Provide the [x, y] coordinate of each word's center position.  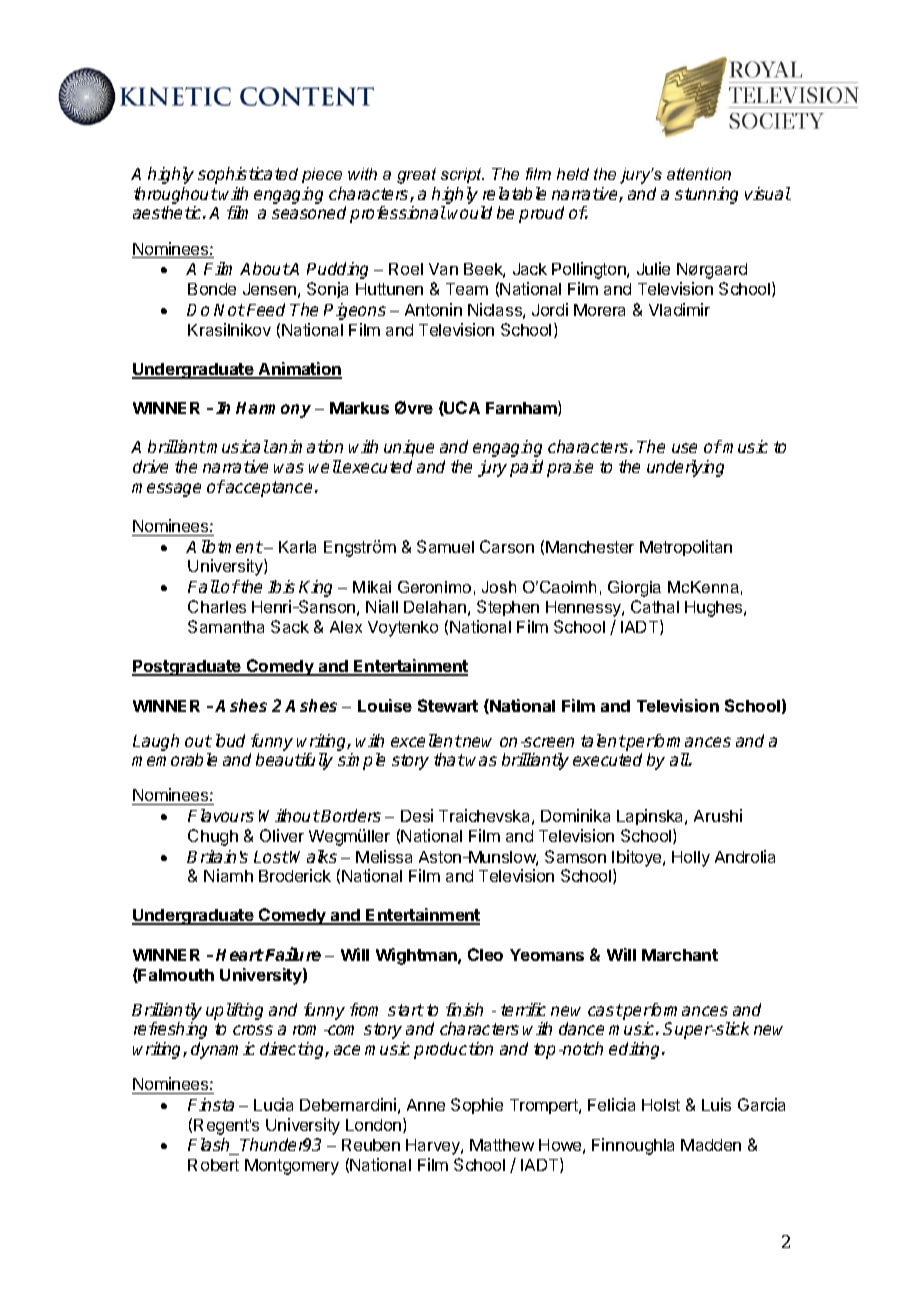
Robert [213, 1165]
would [470, 212]
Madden [711, 1145]
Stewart [448, 705]
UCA [461, 408]
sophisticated [248, 175]
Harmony [273, 410]
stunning [706, 195]
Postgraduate [187, 668]
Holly [691, 859]
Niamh [228, 875]
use [684, 448]
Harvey [434, 1147]
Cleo [485, 954]
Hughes [715, 609]
